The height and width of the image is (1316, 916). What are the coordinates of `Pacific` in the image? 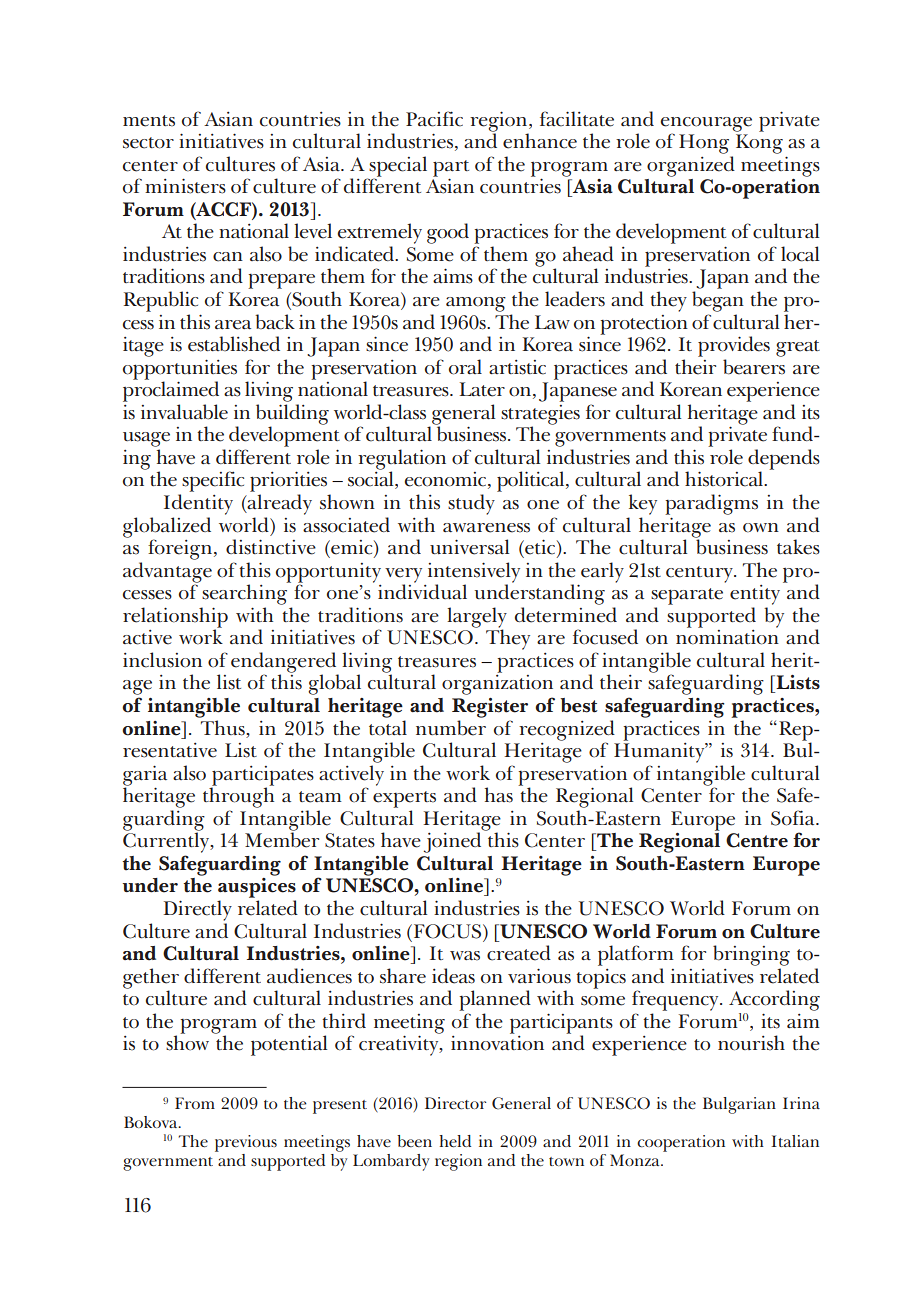 It's located at (434, 119).
